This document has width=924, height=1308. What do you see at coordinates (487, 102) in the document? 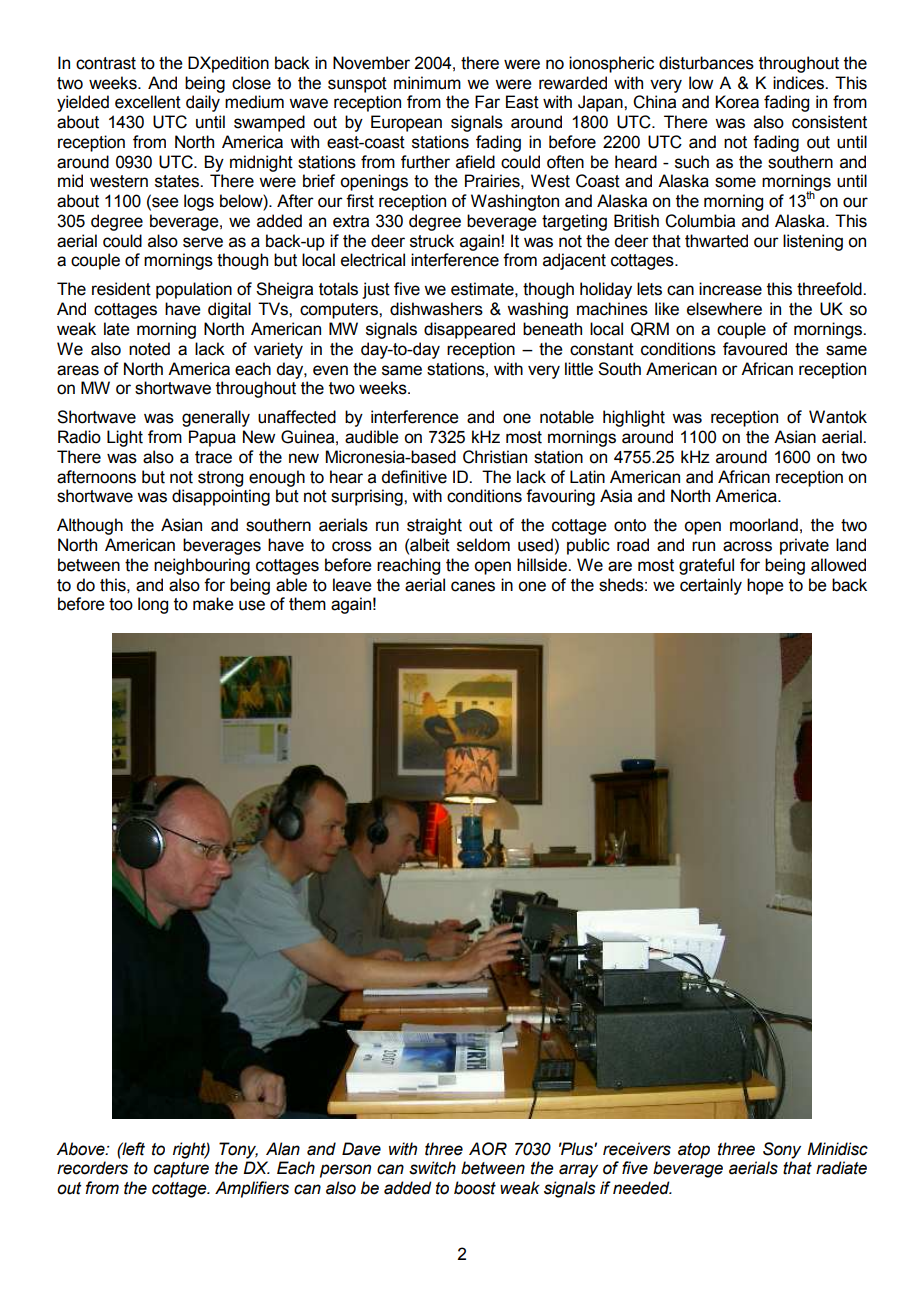
I see `Far` at bounding box center [487, 102].
